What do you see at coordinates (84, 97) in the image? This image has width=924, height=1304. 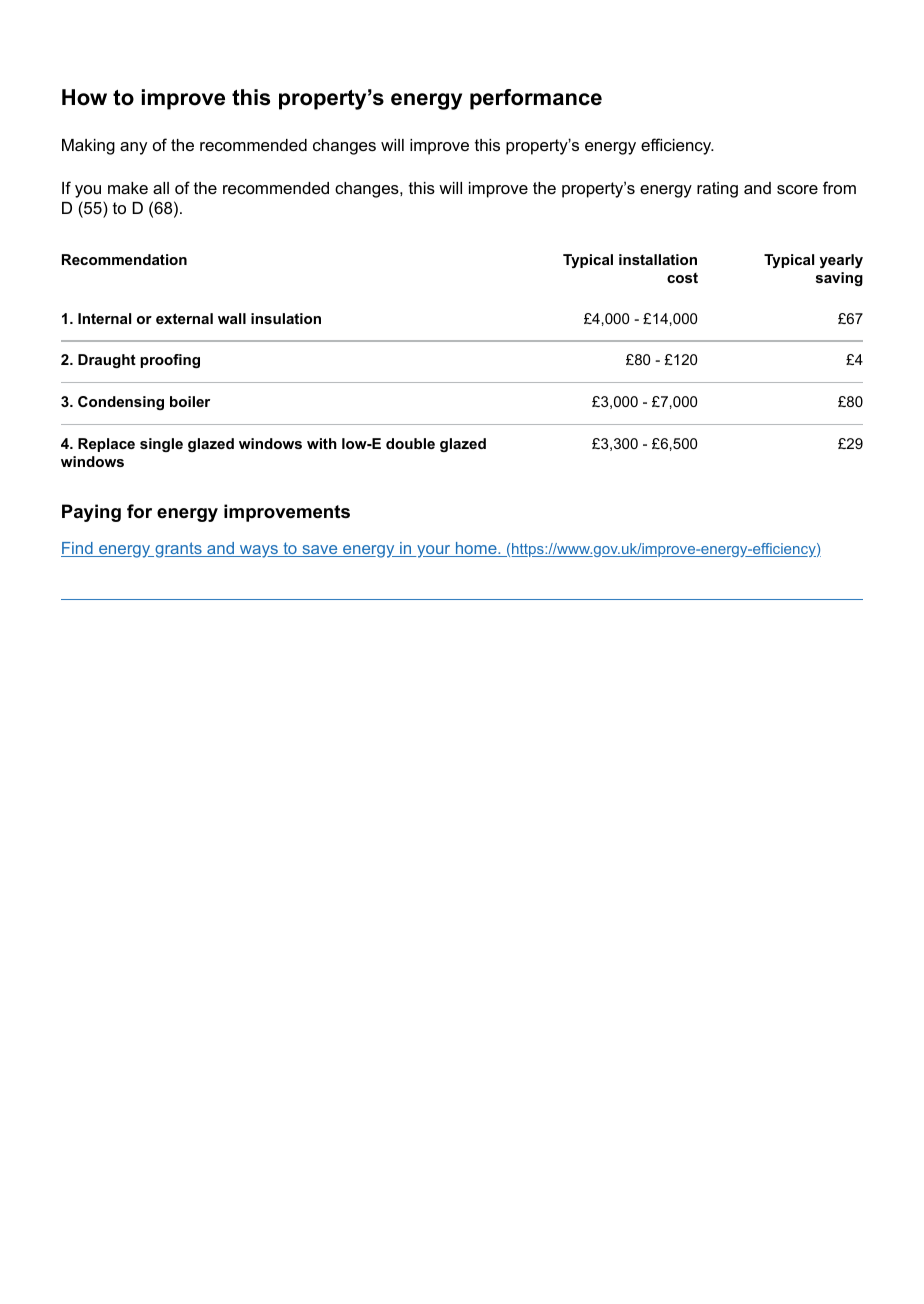 I see `How` at bounding box center [84, 97].
